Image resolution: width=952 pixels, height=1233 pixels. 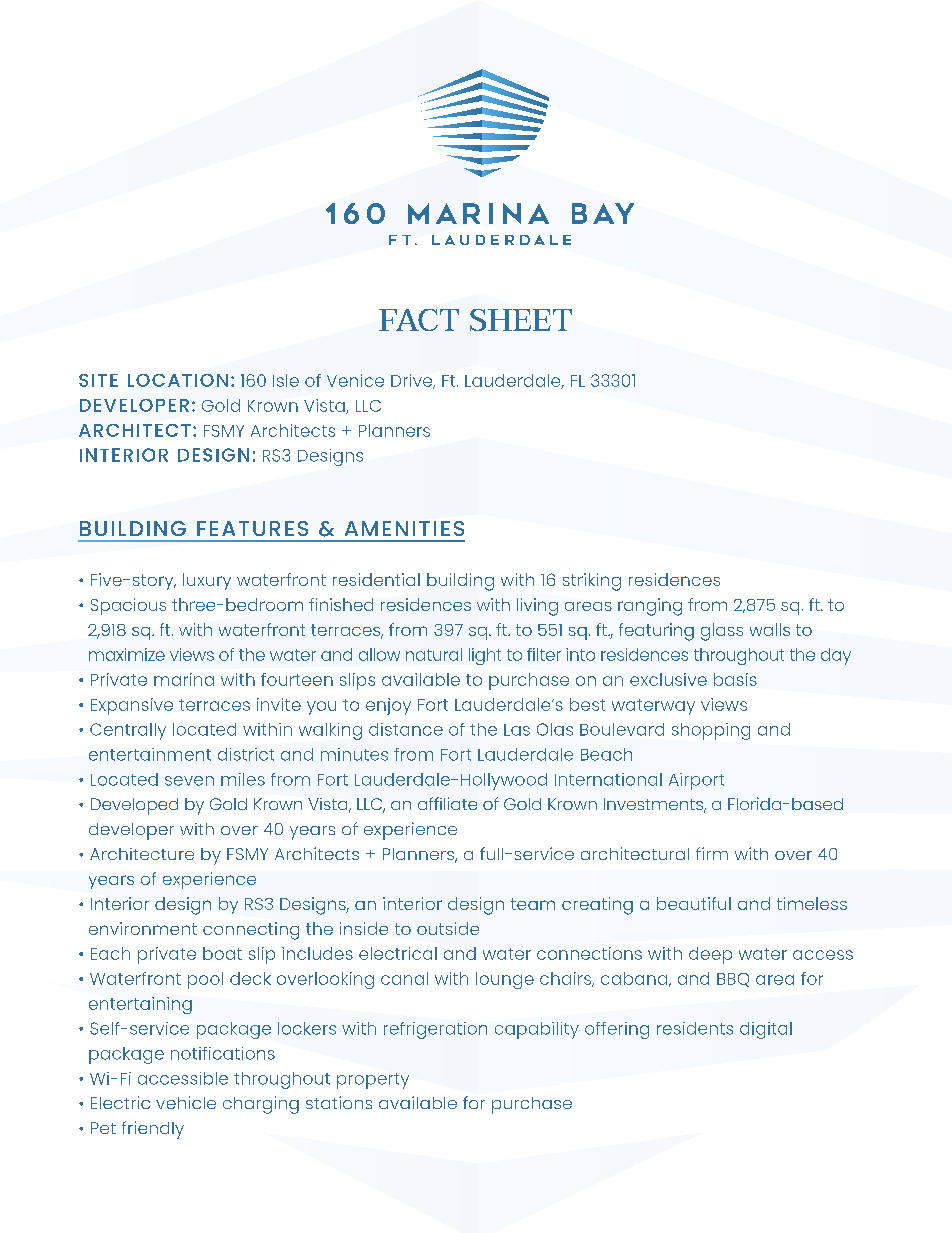 I want to click on vehicle, so click(x=186, y=1102).
